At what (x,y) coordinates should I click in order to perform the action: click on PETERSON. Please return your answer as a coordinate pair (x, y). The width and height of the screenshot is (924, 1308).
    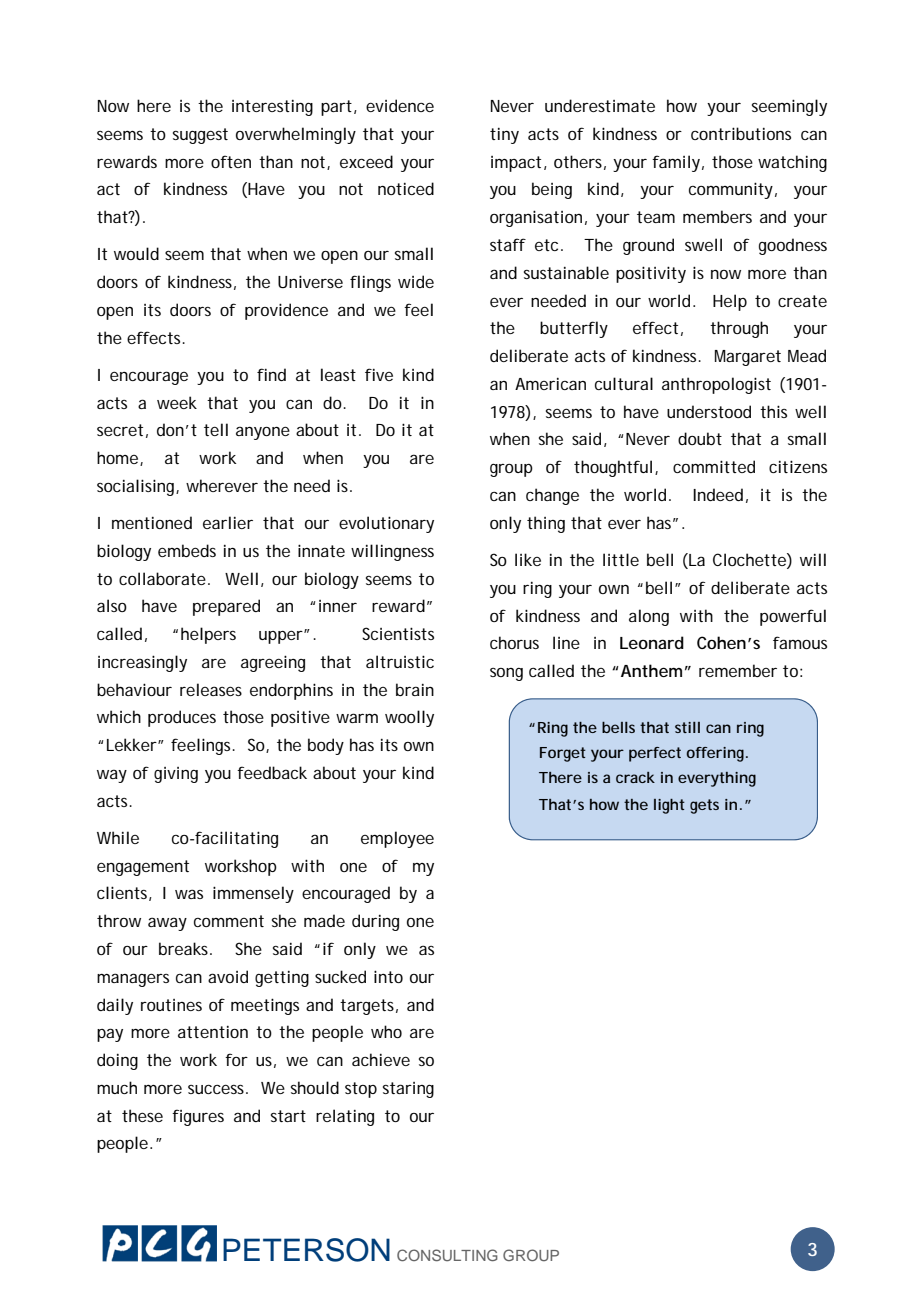
    Looking at the image, I should click on (306, 1250).
